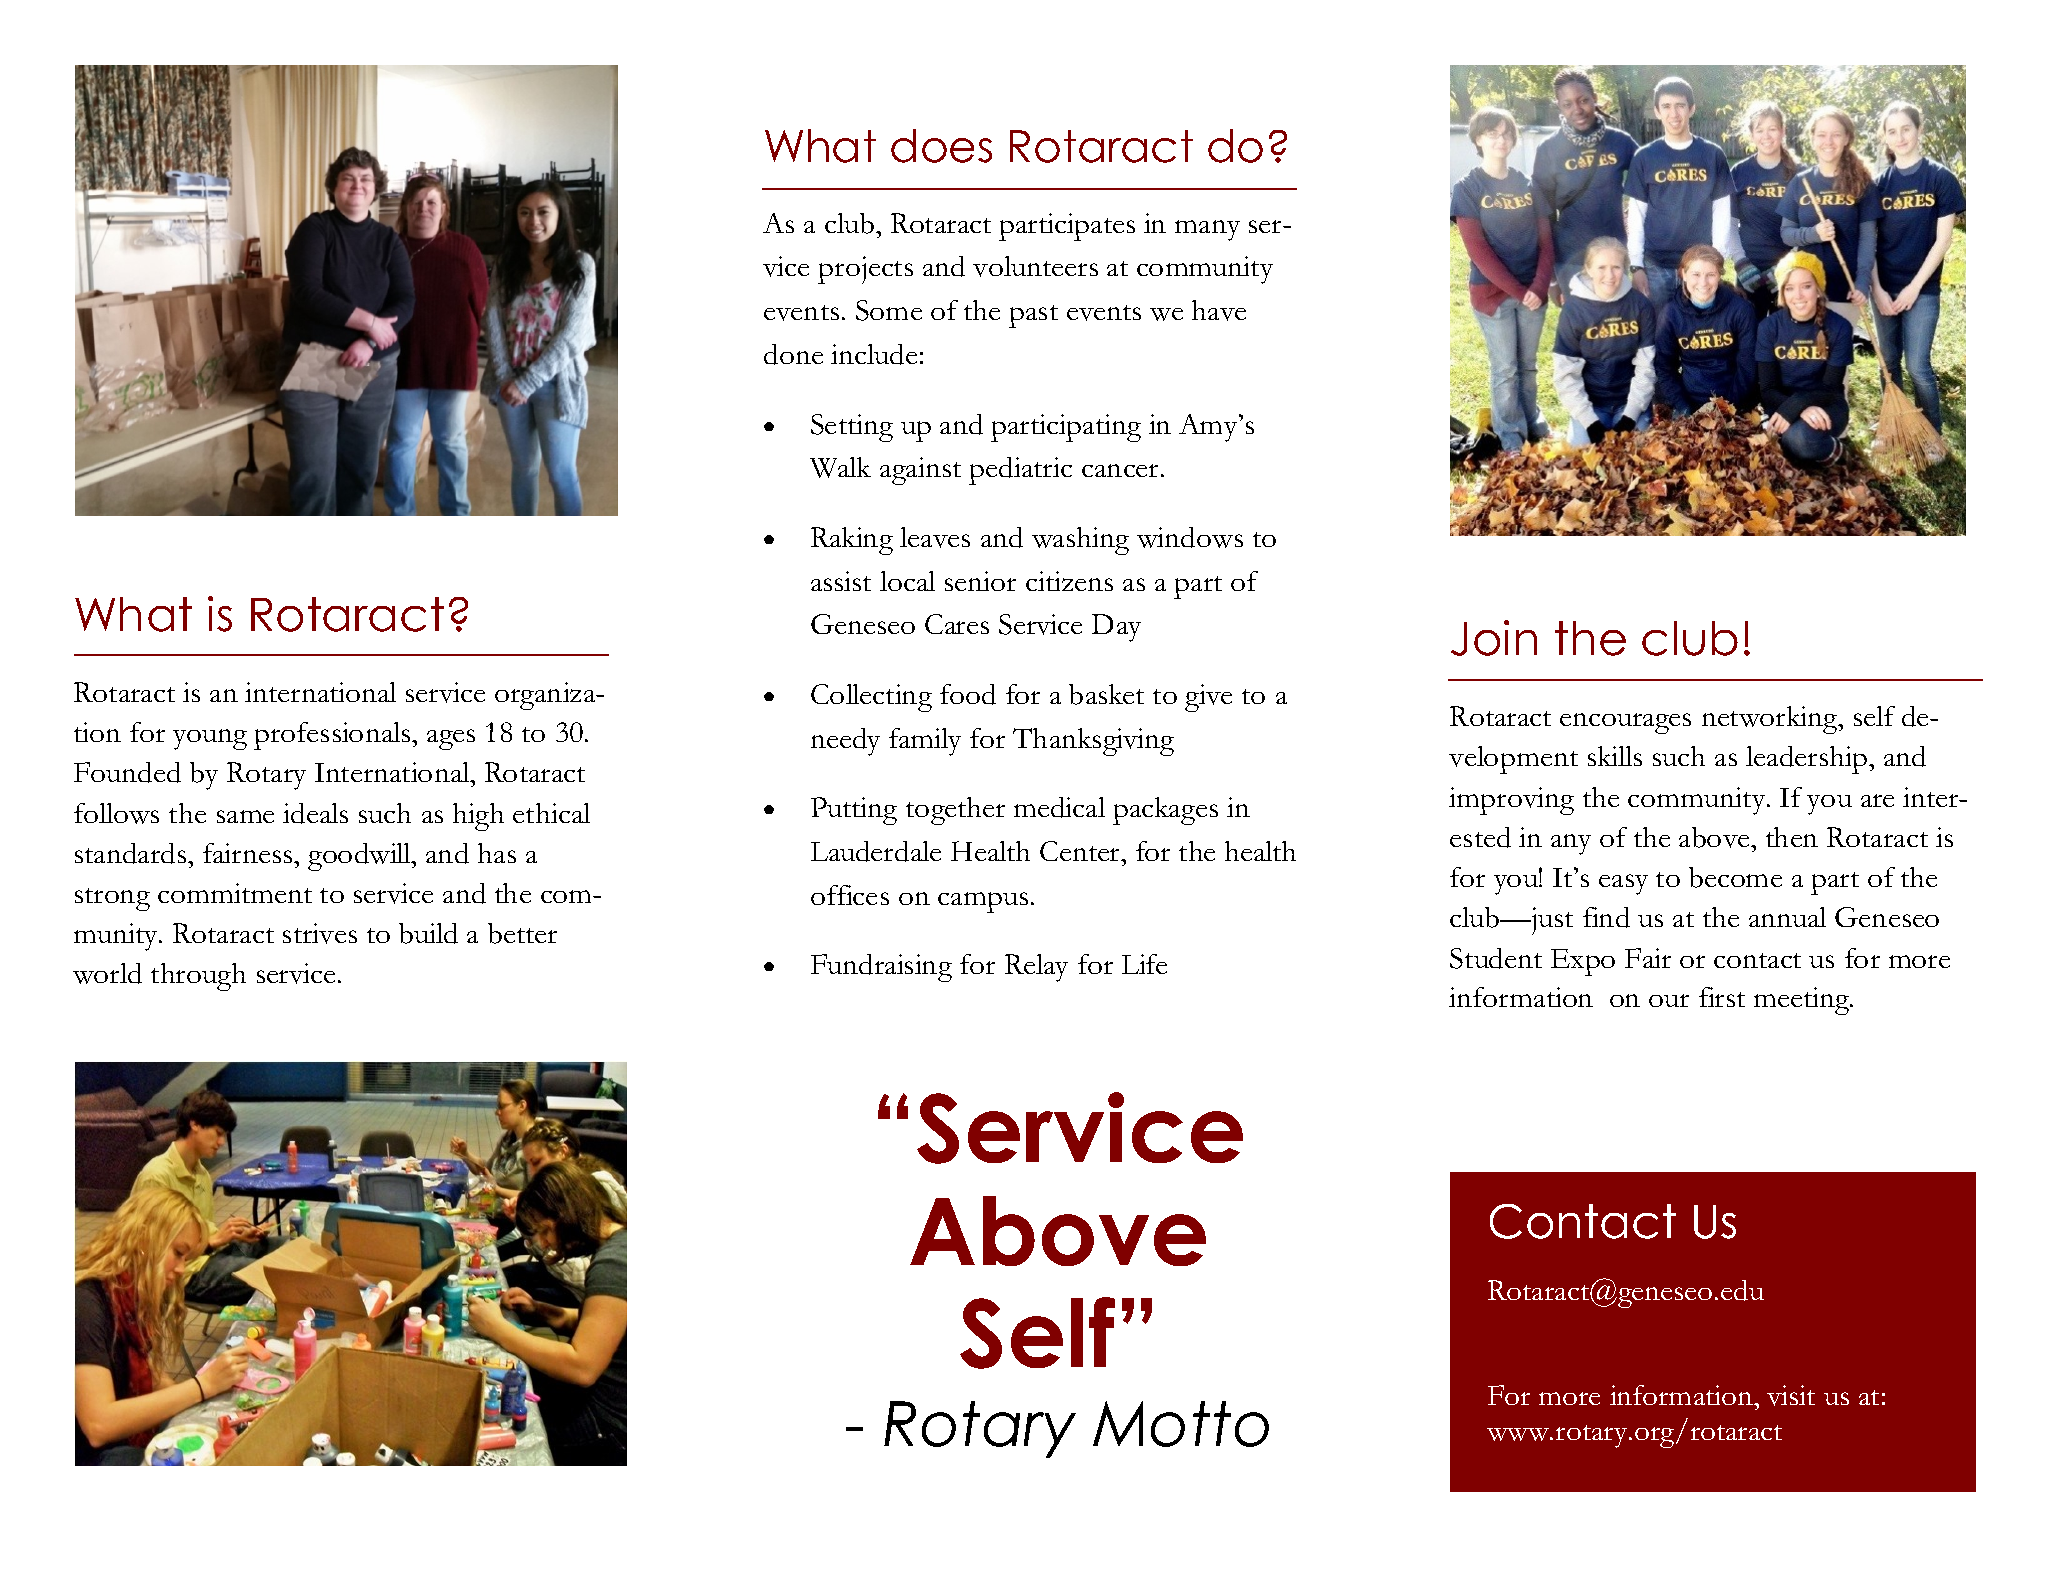  Describe the element at coordinates (1583, 962) in the page. I see `Expo` at that location.
